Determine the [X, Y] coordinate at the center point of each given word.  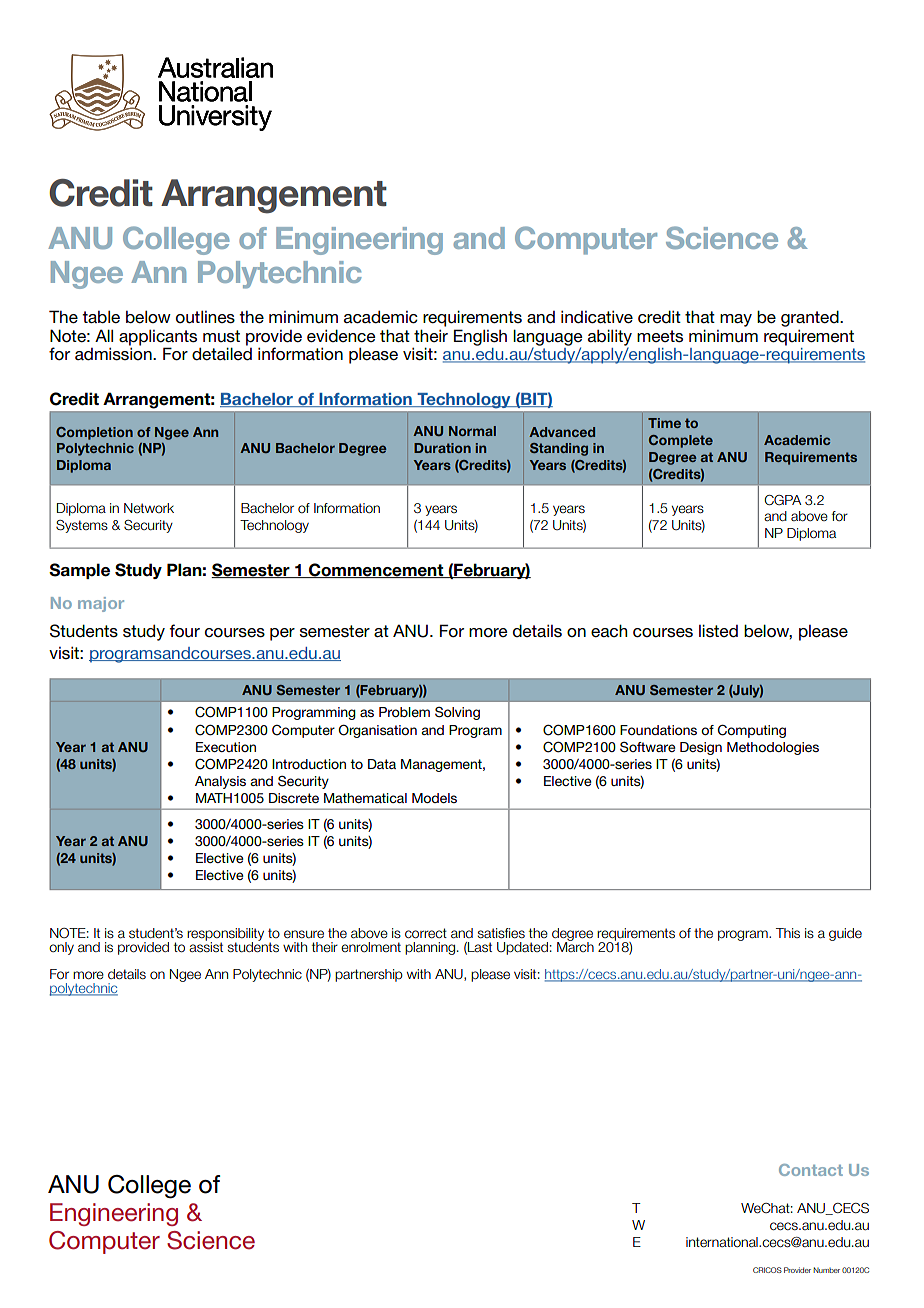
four [184, 631]
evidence [341, 336]
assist [206, 946]
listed [718, 631]
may [736, 320]
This [788, 933]
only [61, 948]
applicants [158, 337]
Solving [457, 713]
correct [426, 933]
